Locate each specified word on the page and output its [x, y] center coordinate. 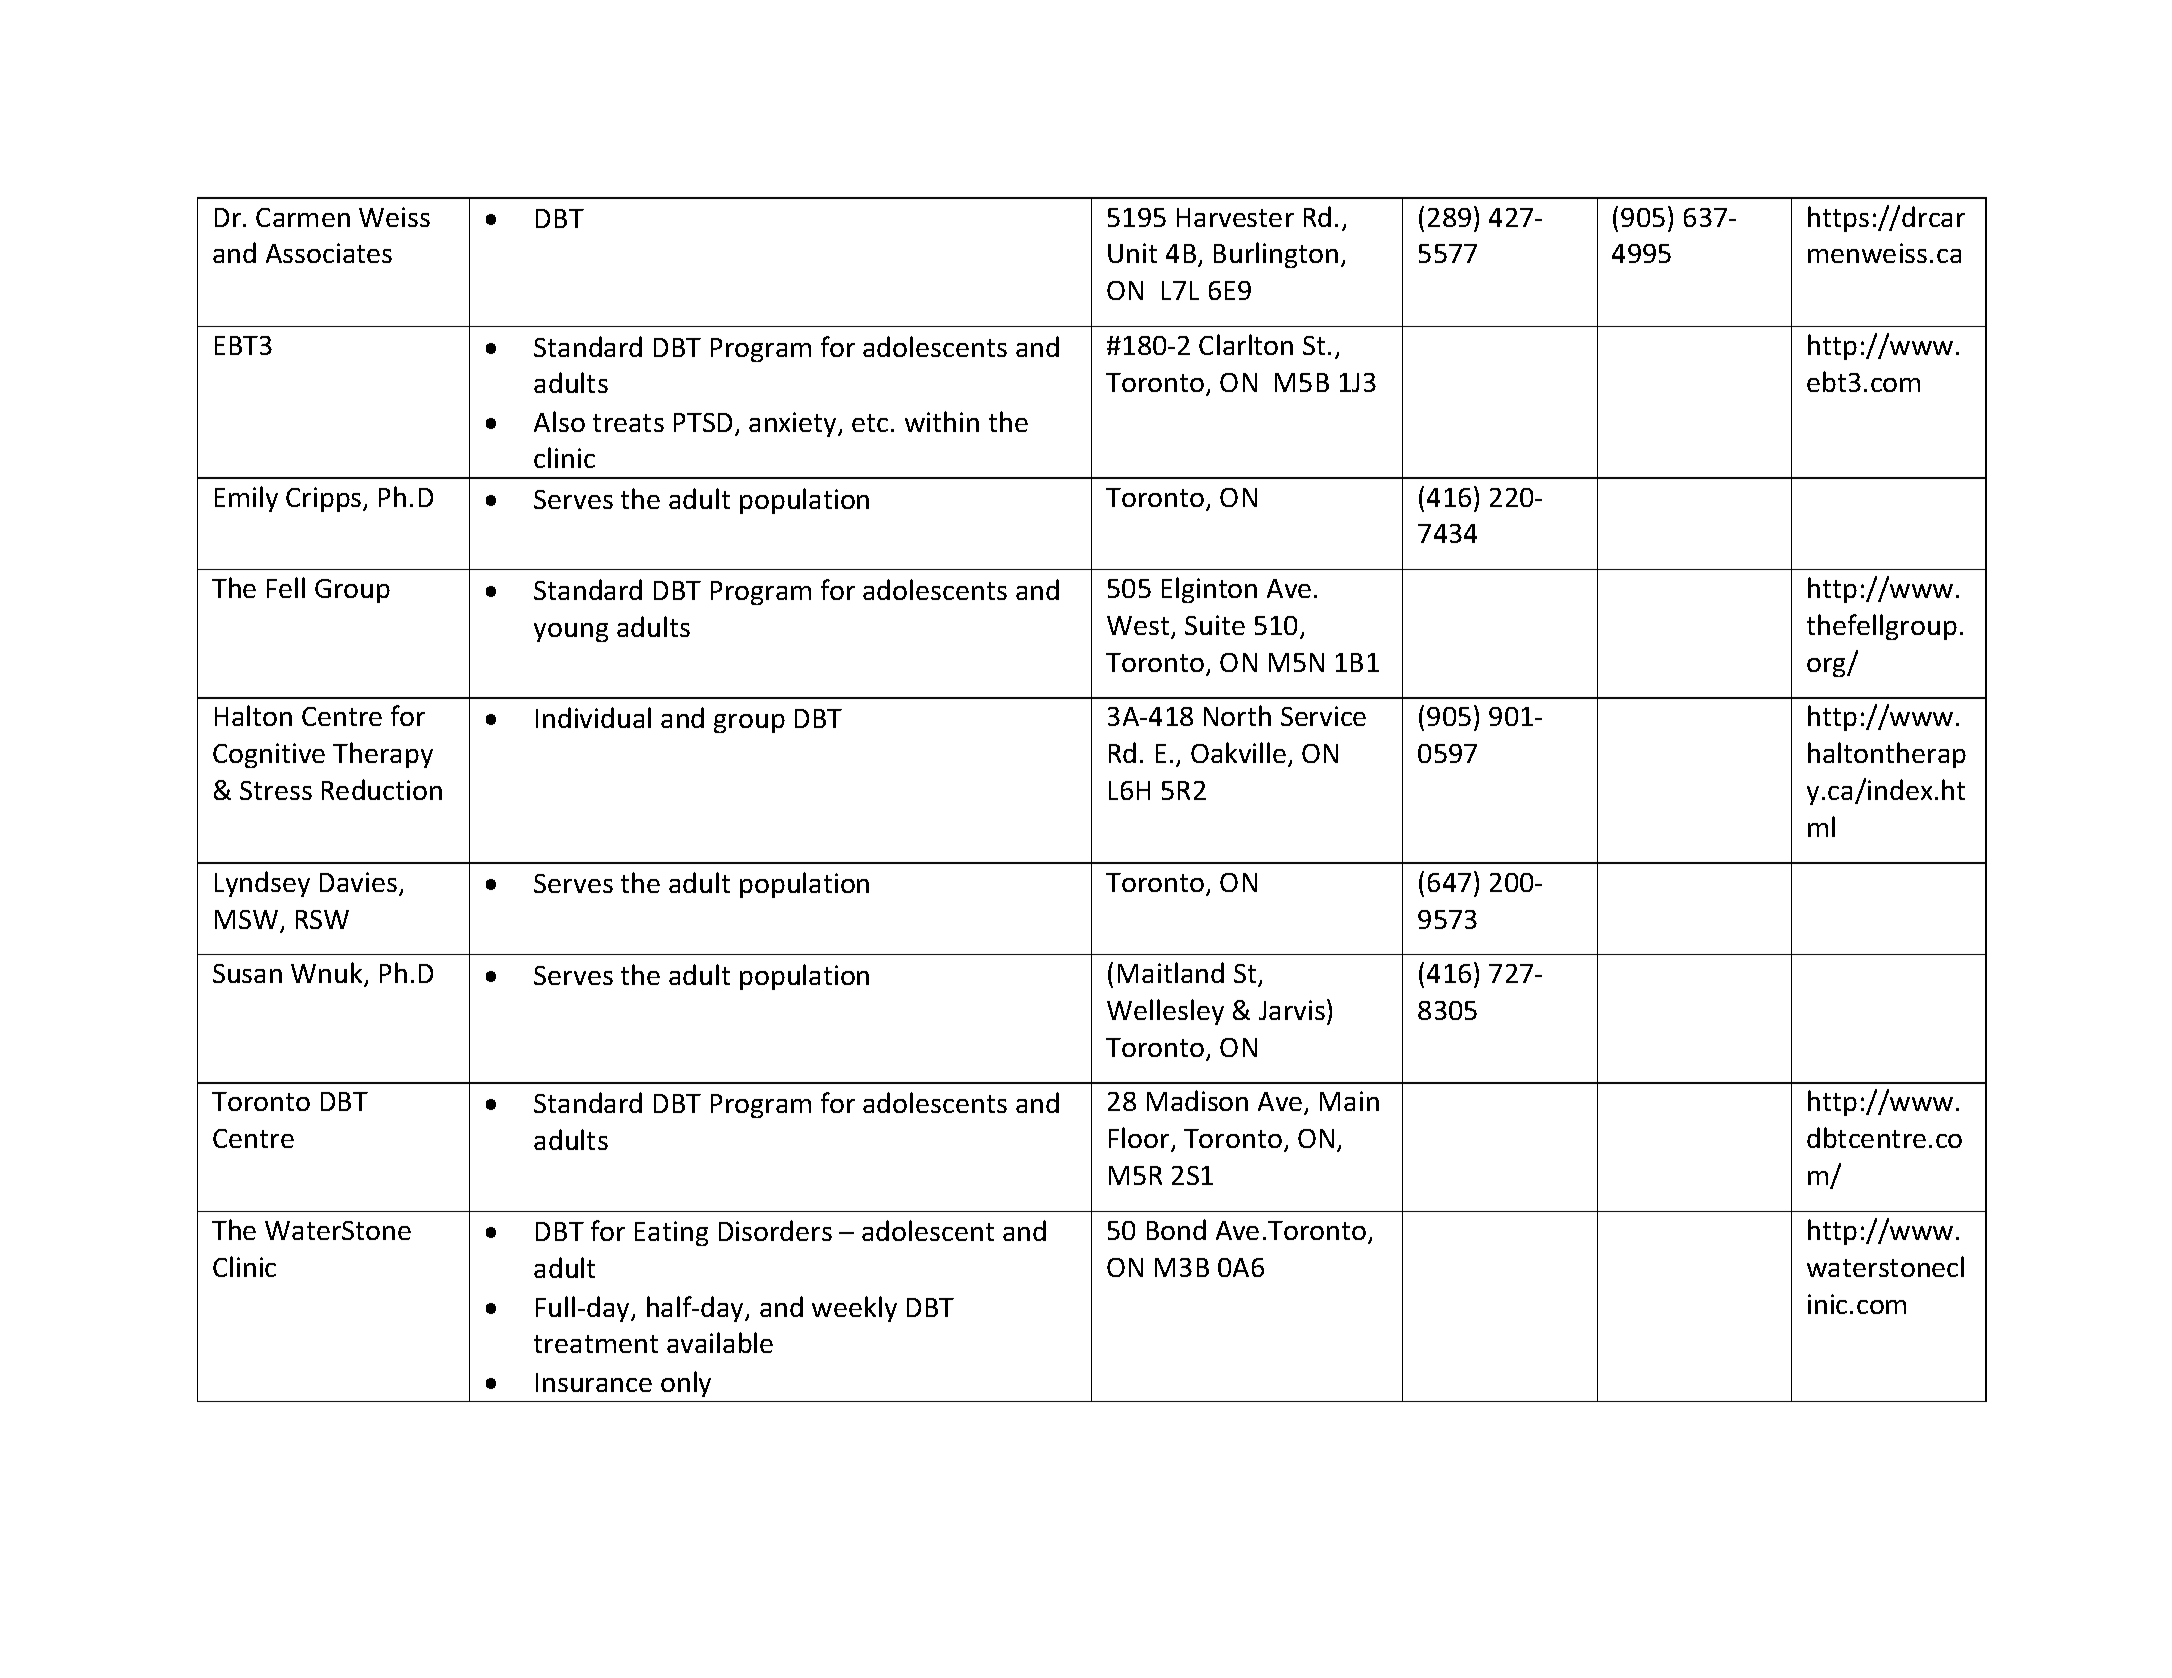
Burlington [1276, 255]
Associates [329, 253]
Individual [593, 717]
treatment [596, 1344]
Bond [1176, 1229]
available [720, 1342]
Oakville [1240, 754]
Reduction [382, 789]
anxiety [794, 424]
